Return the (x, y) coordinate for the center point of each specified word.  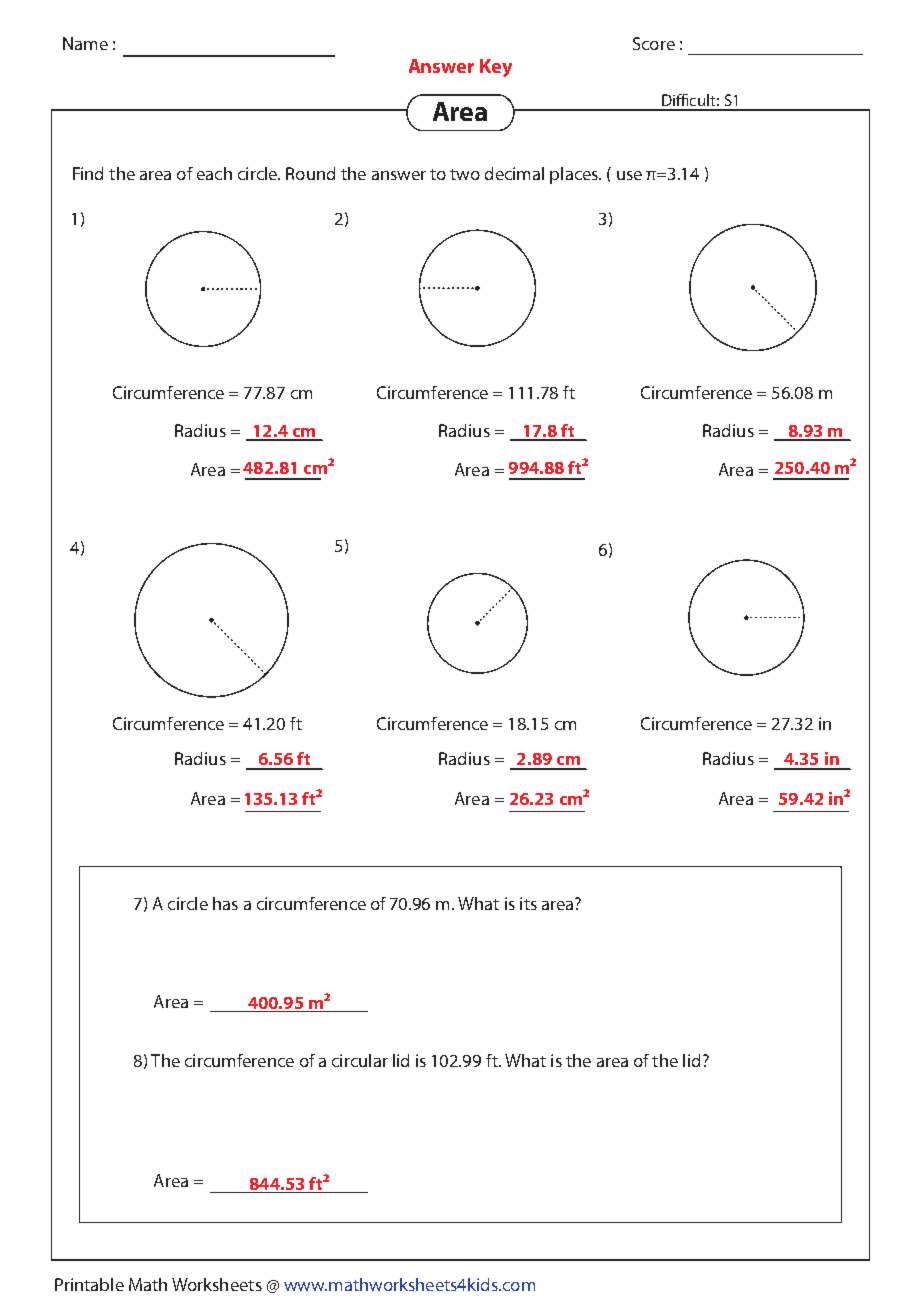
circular (360, 1060)
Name (85, 43)
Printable (89, 1284)
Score (654, 43)
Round (310, 173)
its (528, 903)
